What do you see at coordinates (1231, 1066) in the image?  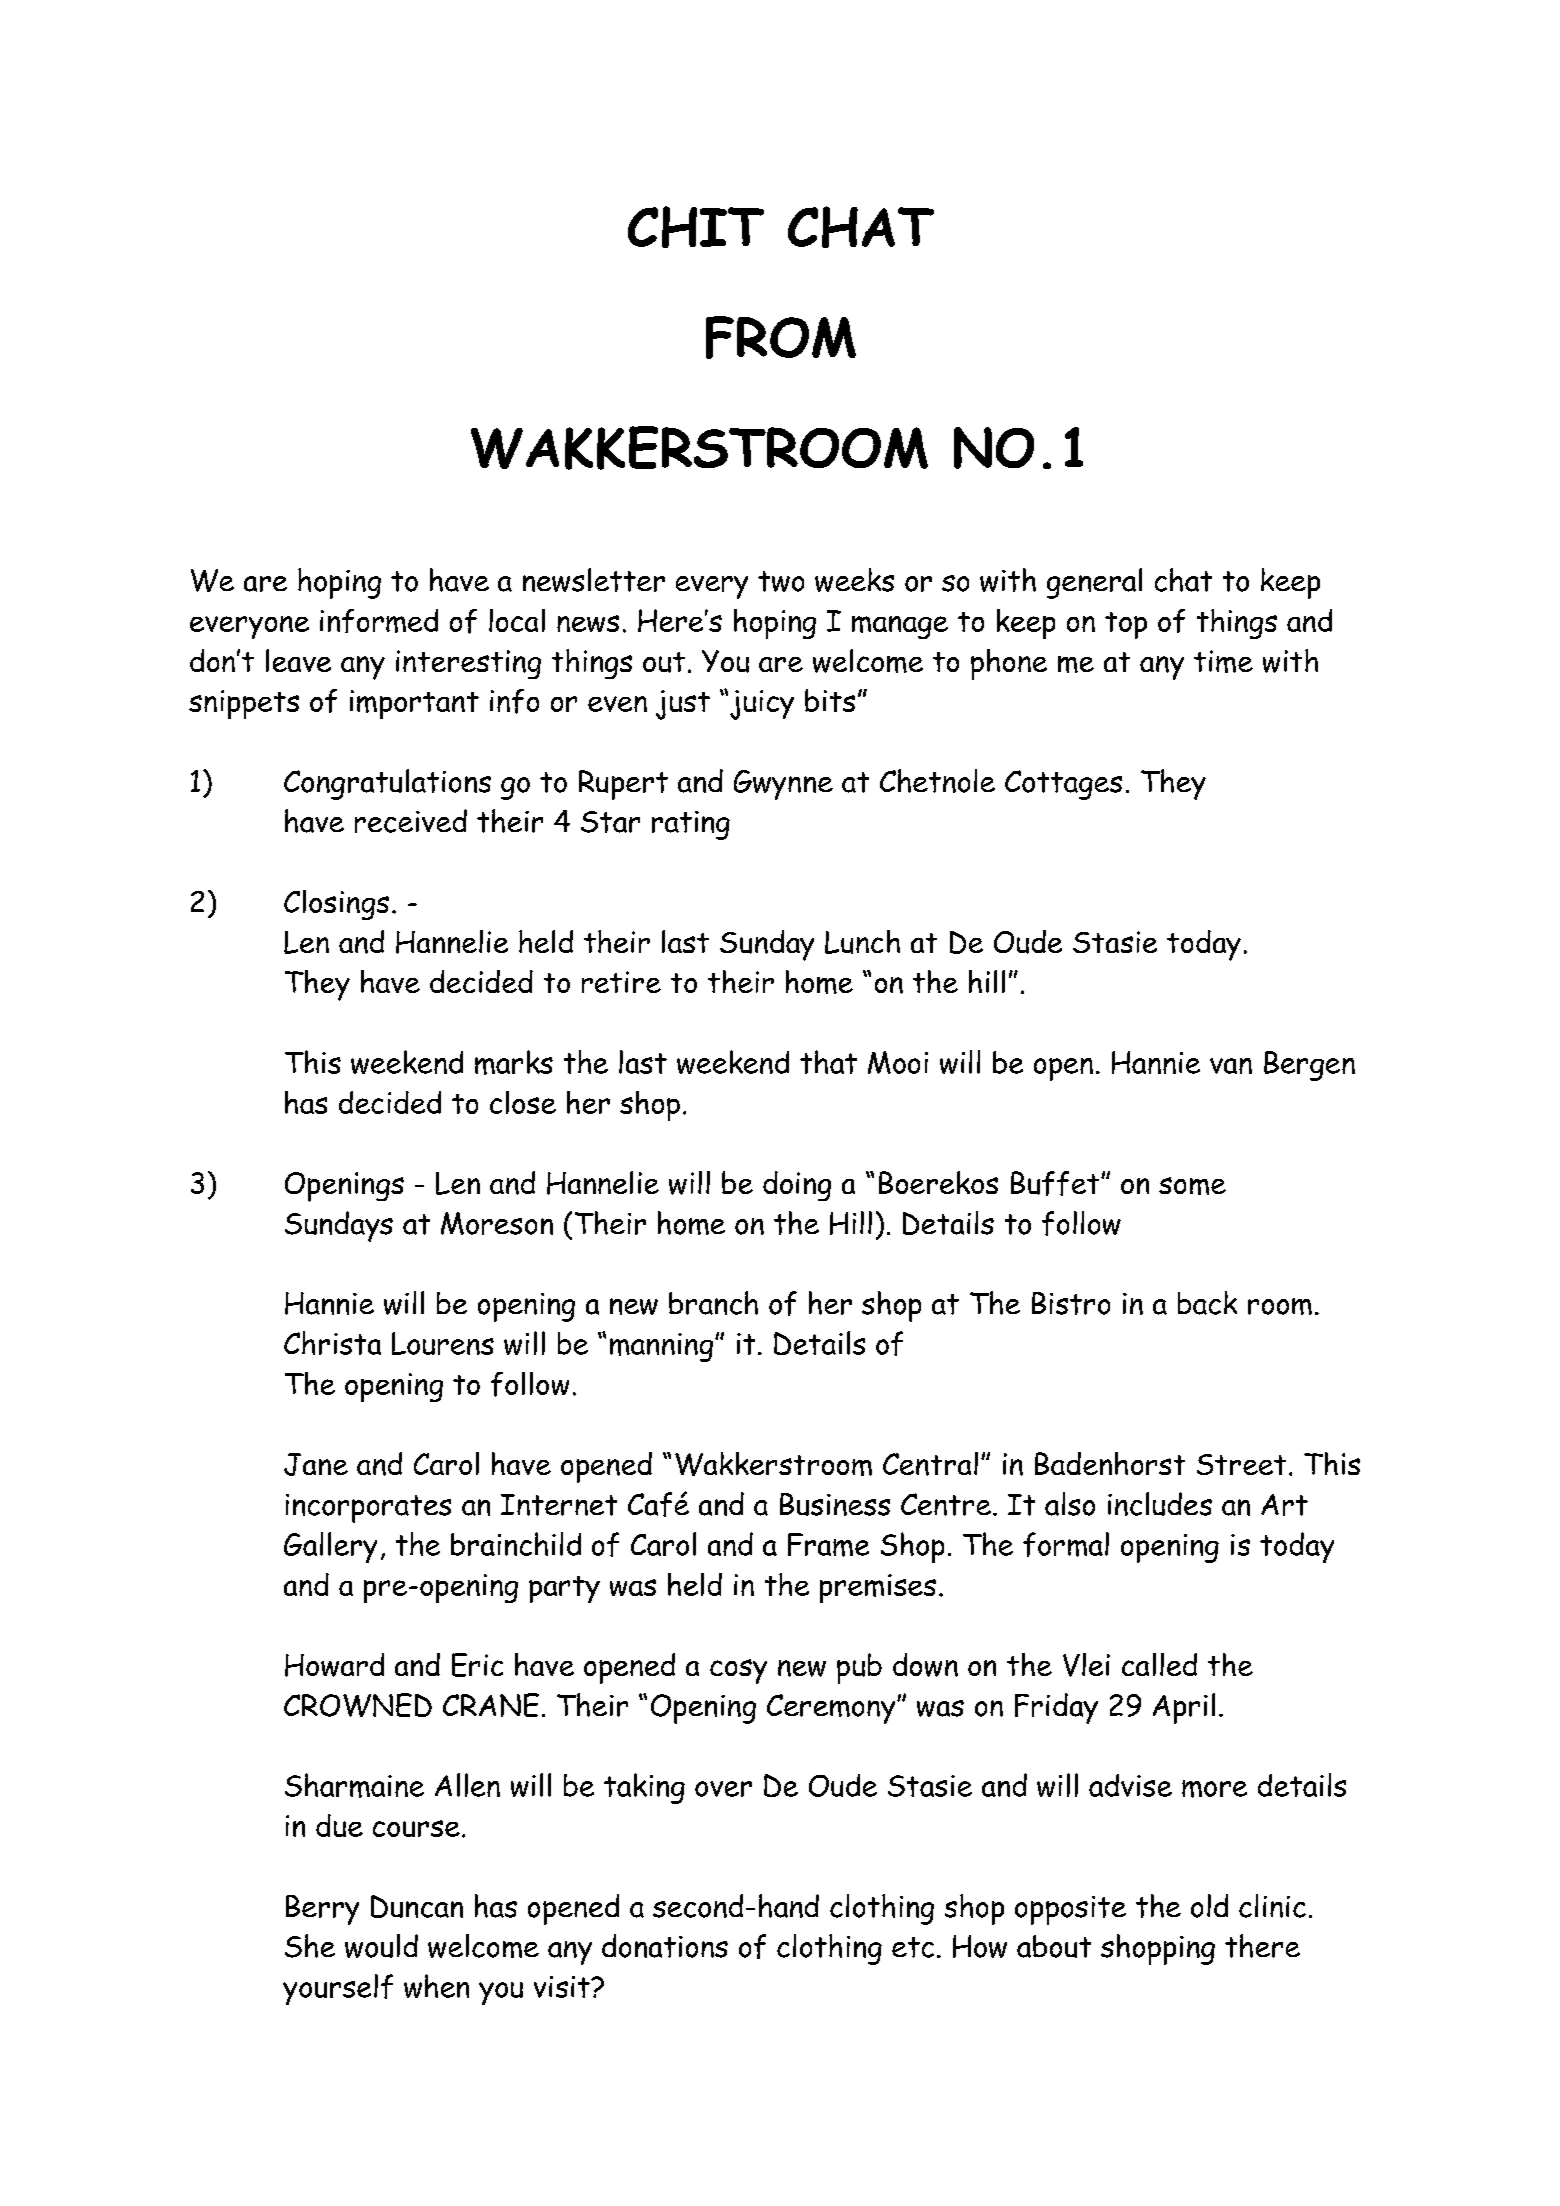 I see `van` at bounding box center [1231, 1066].
